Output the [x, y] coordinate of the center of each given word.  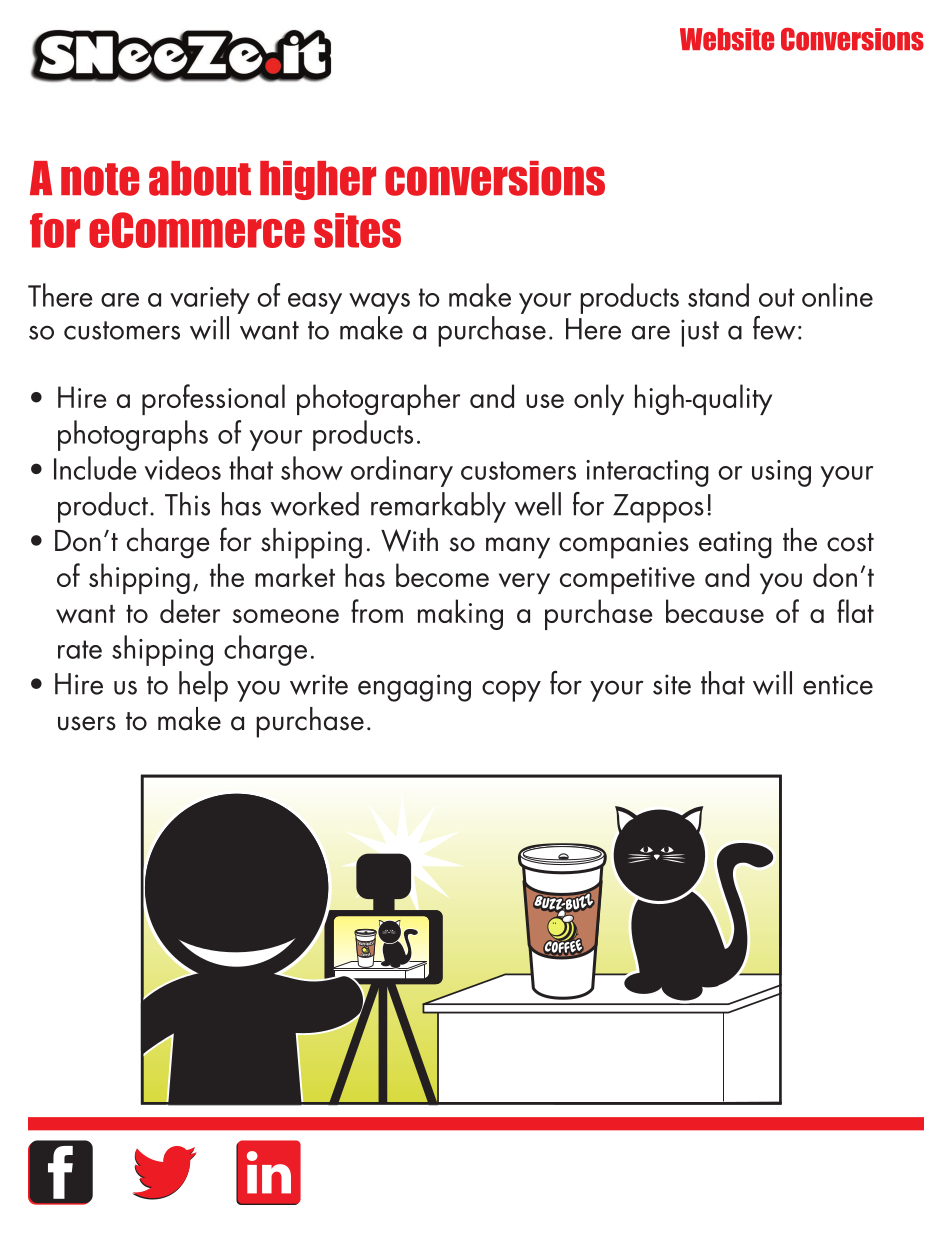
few [774, 328]
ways [379, 303]
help [203, 686]
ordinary [402, 471]
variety [210, 300]
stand [718, 295]
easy [315, 303]
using [781, 473]
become [442, 575]
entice [838, 684]
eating [735, 545]
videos [183, 468]
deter [190, 611]
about [200, 178]
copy [511, 691]
